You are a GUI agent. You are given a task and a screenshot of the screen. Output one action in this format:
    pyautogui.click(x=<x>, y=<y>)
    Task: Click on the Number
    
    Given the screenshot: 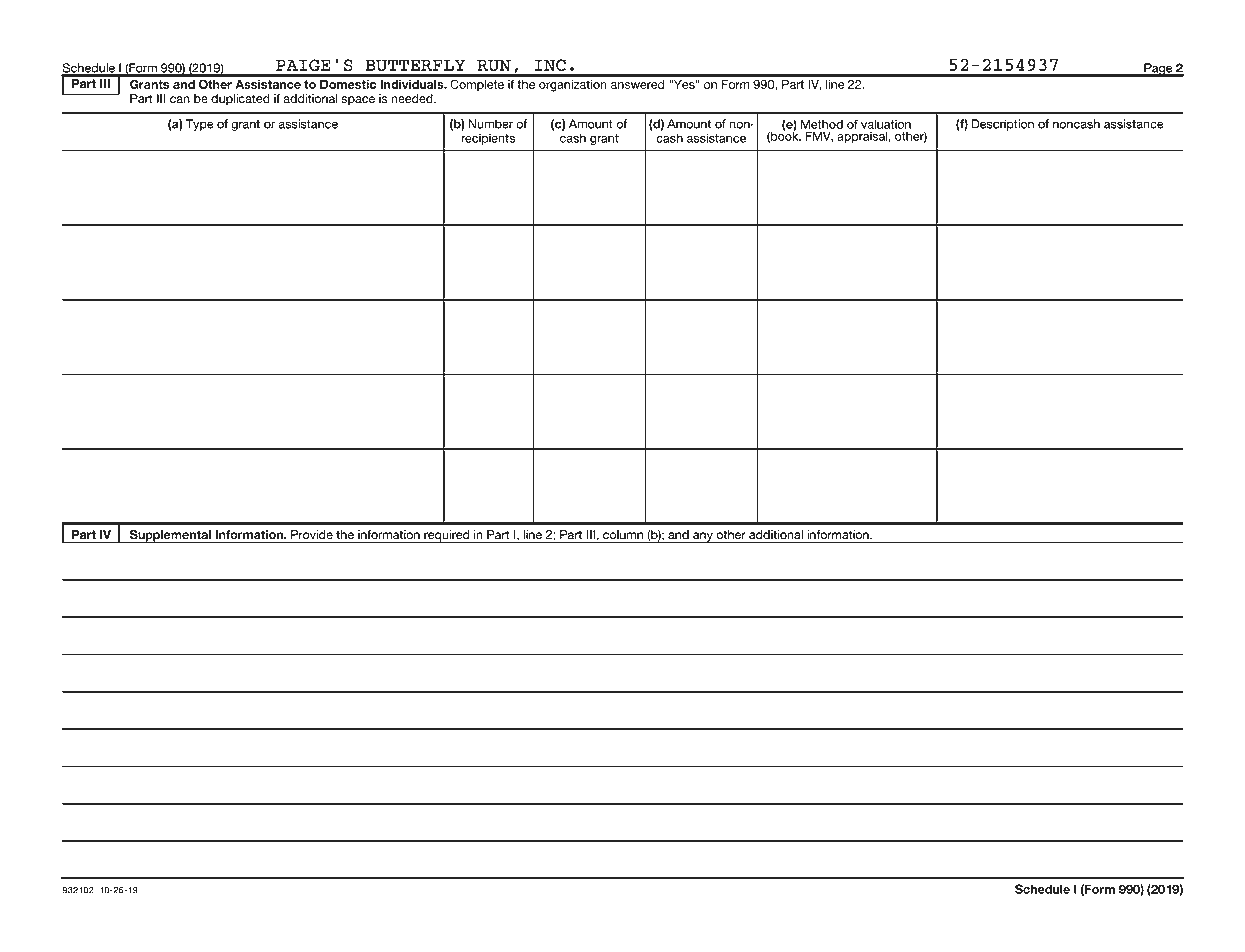 What is the action you would take?
    pyautogui.click(x=491, y=124)
